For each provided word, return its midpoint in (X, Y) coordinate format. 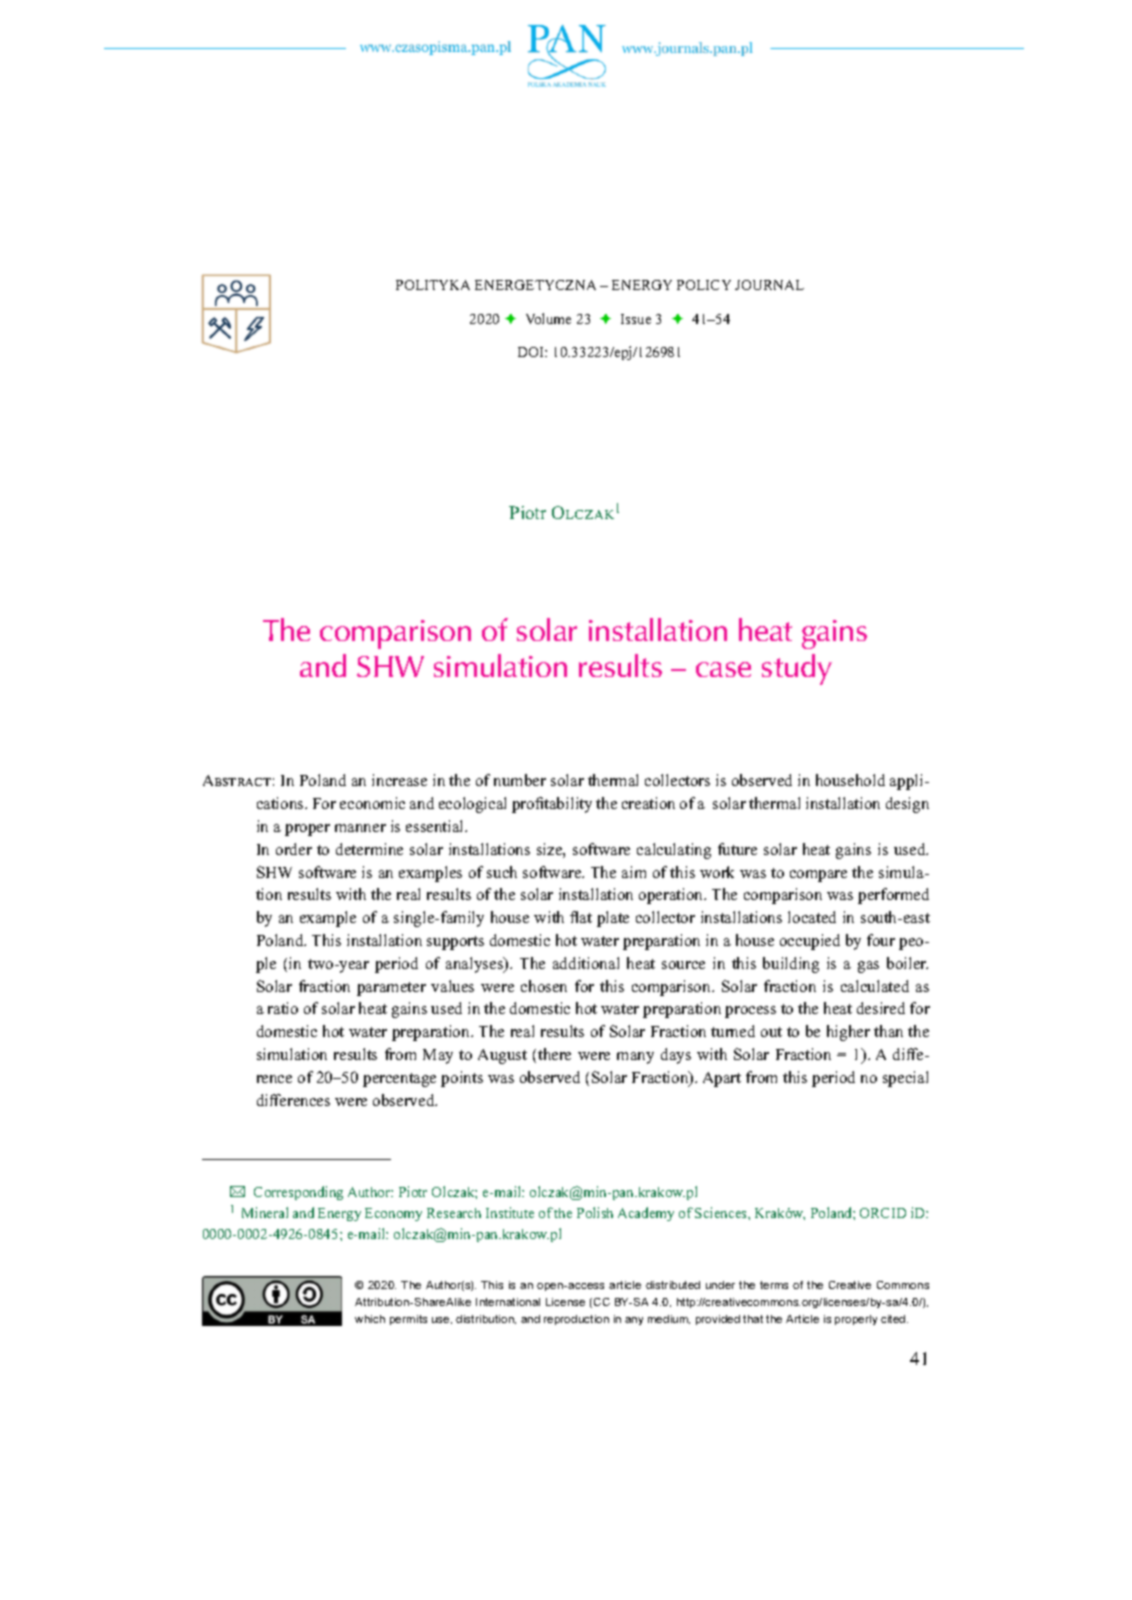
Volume (548, 318)
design (907, 805)
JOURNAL (769, 285)
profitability (552, 805)
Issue (636, 319)
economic (372, 803)
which (370, 1319)
